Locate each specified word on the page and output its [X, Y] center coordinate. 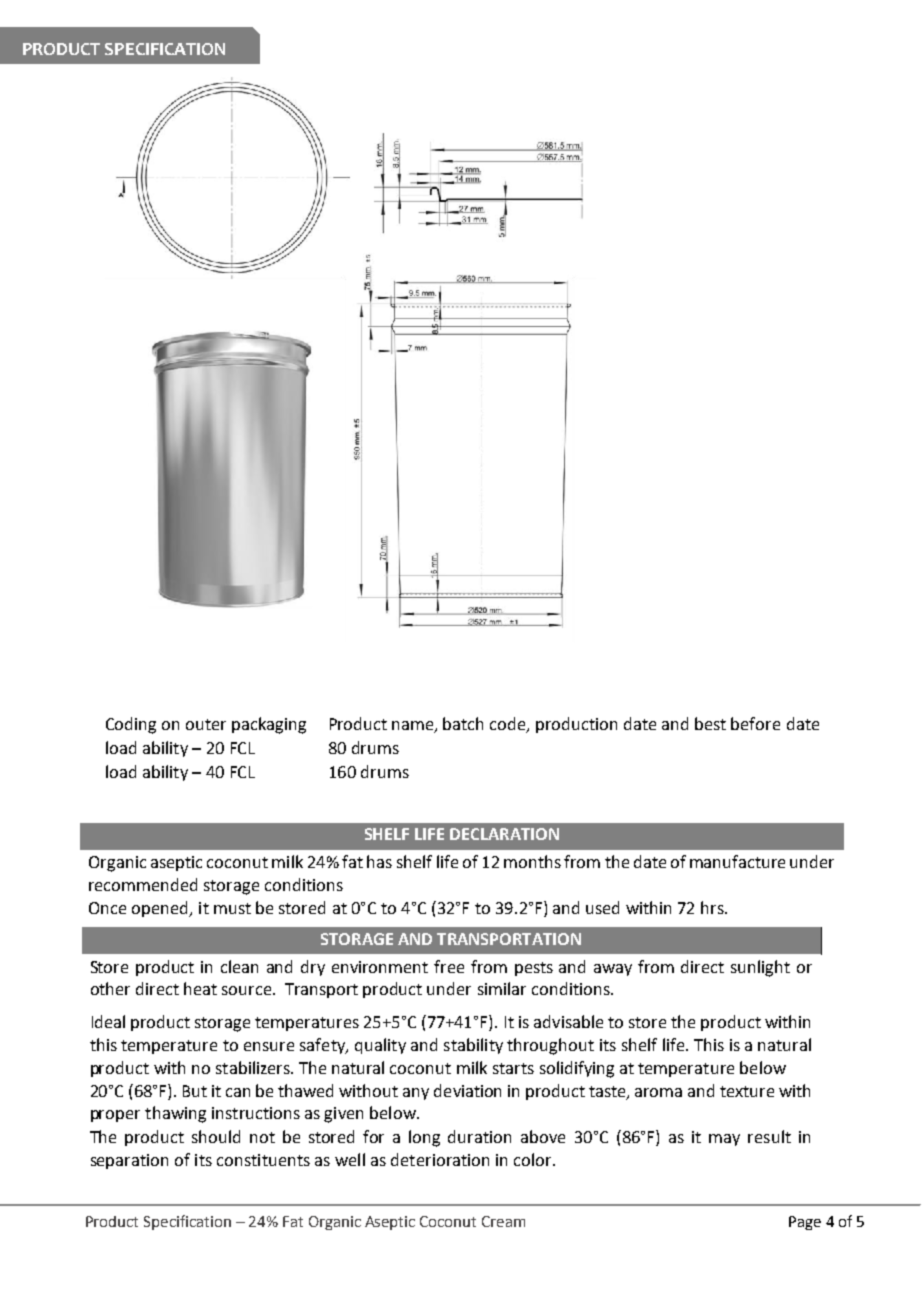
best [710, 723]
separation [129, 1161]
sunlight [760, 968]
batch [463, 723]
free [449, 966]
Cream [503, 1221]
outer [206, 724]
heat [200, 988]
